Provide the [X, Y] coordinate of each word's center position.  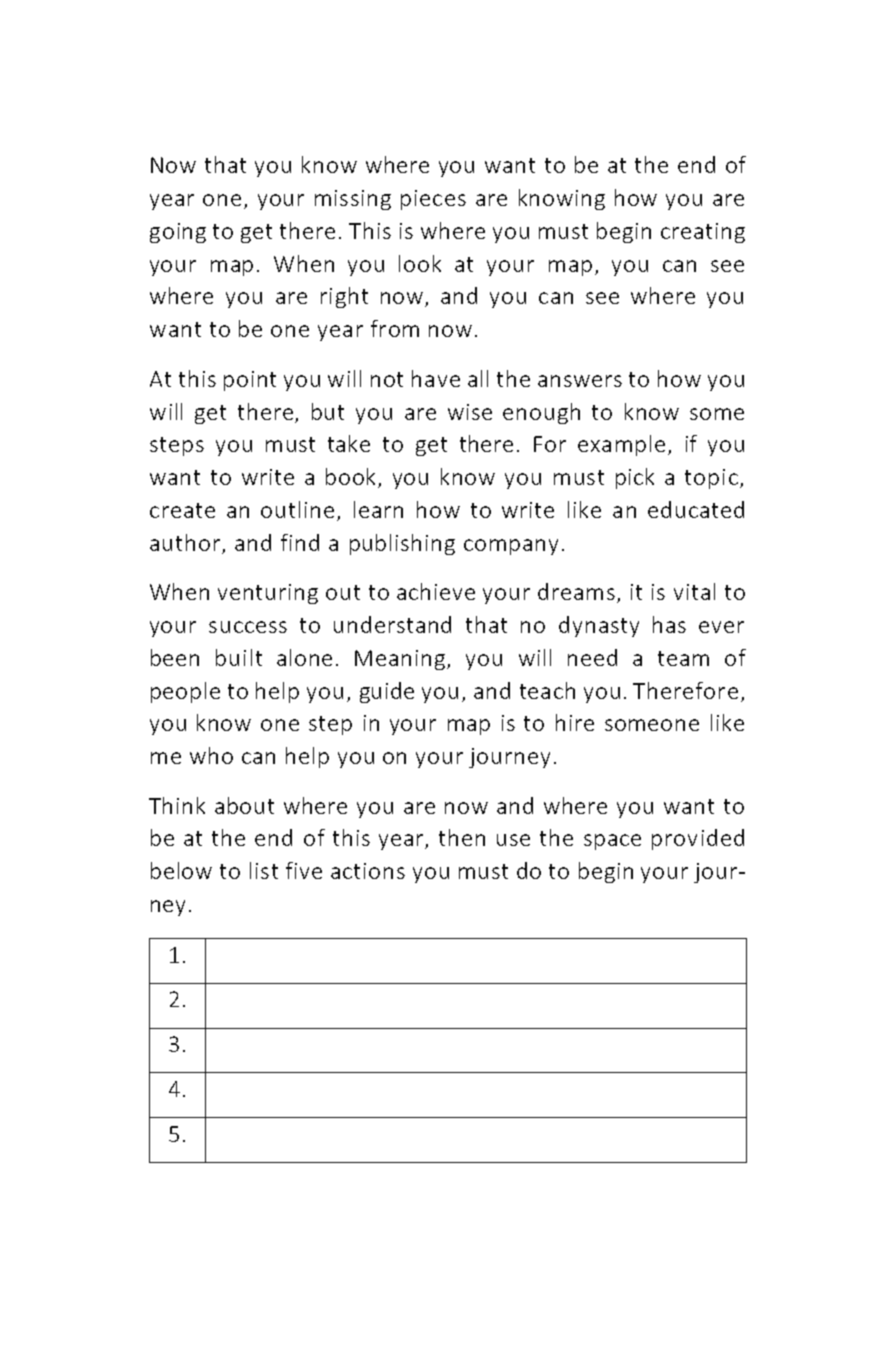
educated [696, 509]
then [462, 837]
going [178, 233]
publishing [402, 544]
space [612, 842]
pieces [433, 200]
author [185, 542]
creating [703, 233]
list [264, 870]
